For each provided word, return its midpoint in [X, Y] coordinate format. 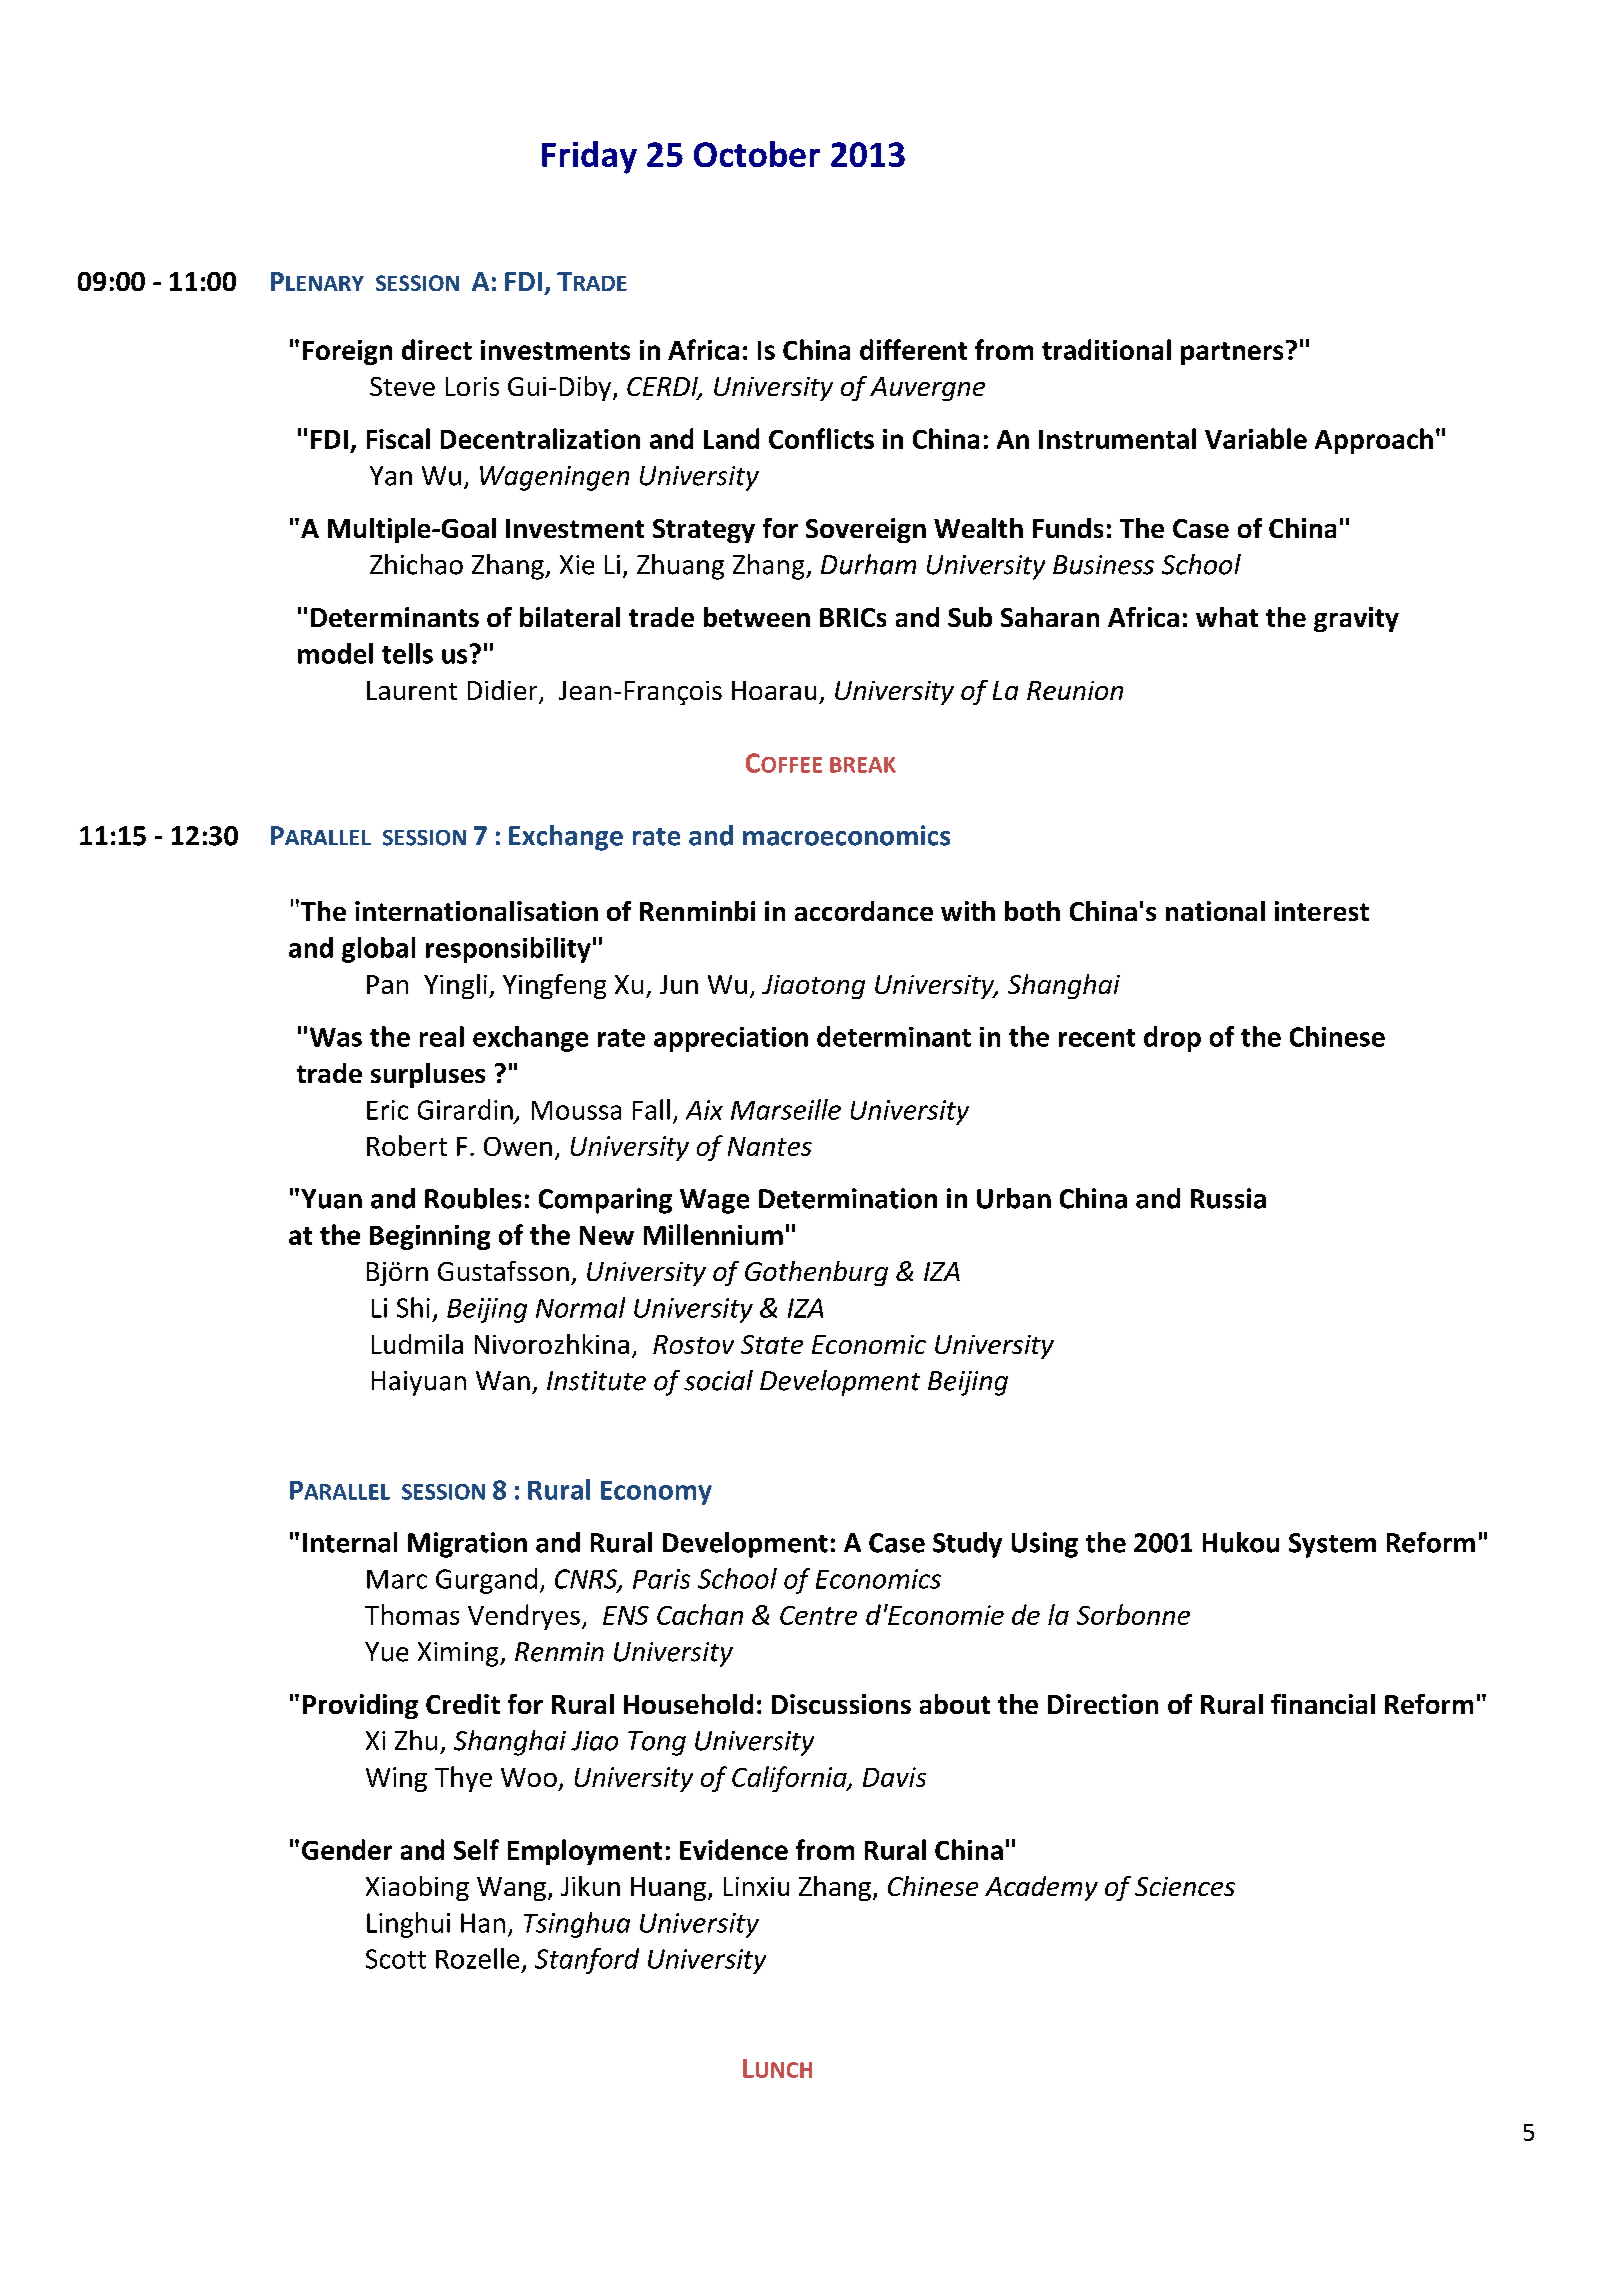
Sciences [1185, 1886]
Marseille [786, 1109]
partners [1232, 353]
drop [1172, 1039]
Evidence [734, 1849]
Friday [589, 157]
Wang [511, 1889]
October [757, 154]
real [442, 1036]
